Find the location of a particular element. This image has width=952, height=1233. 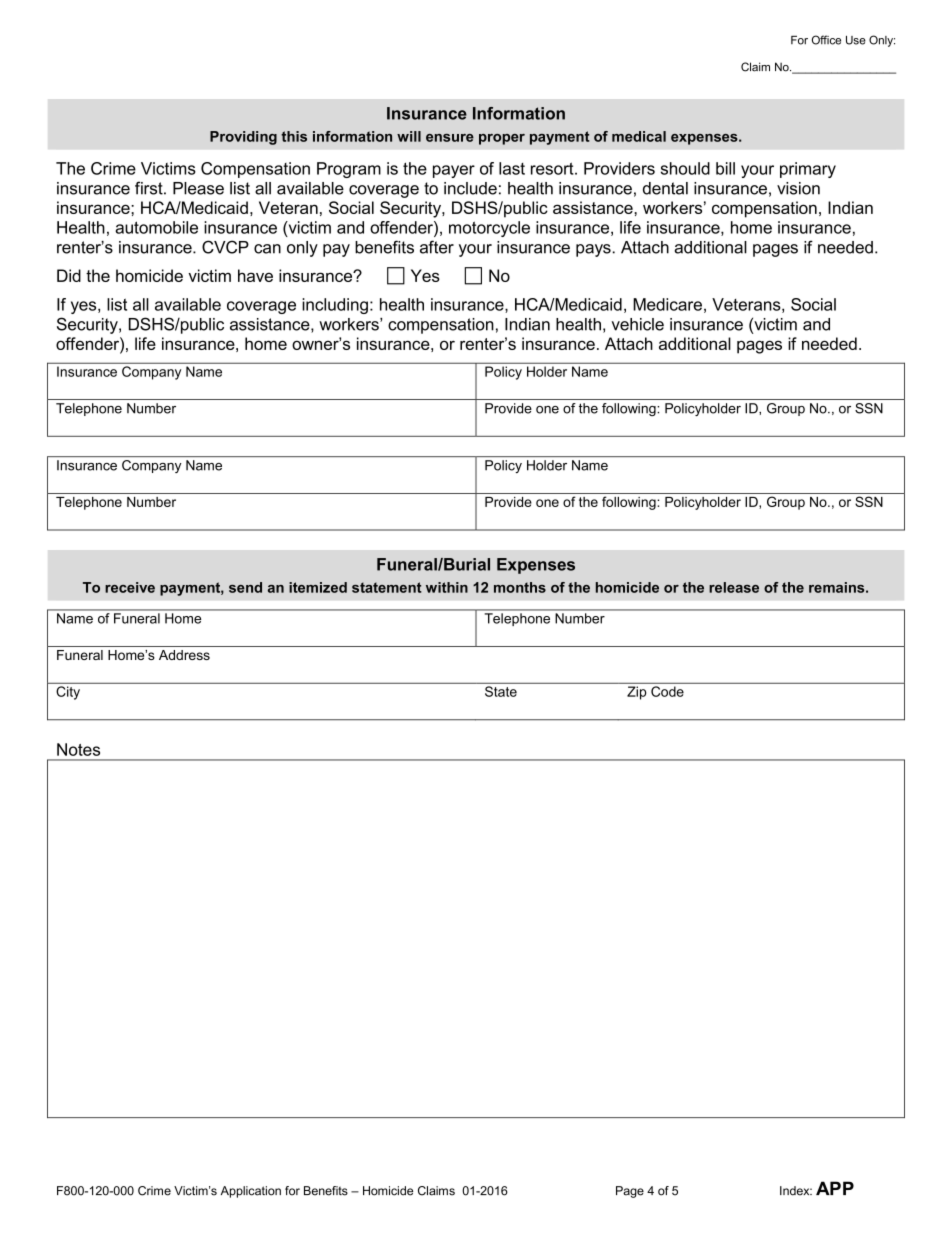

within is located at coordinates (447, 587).
